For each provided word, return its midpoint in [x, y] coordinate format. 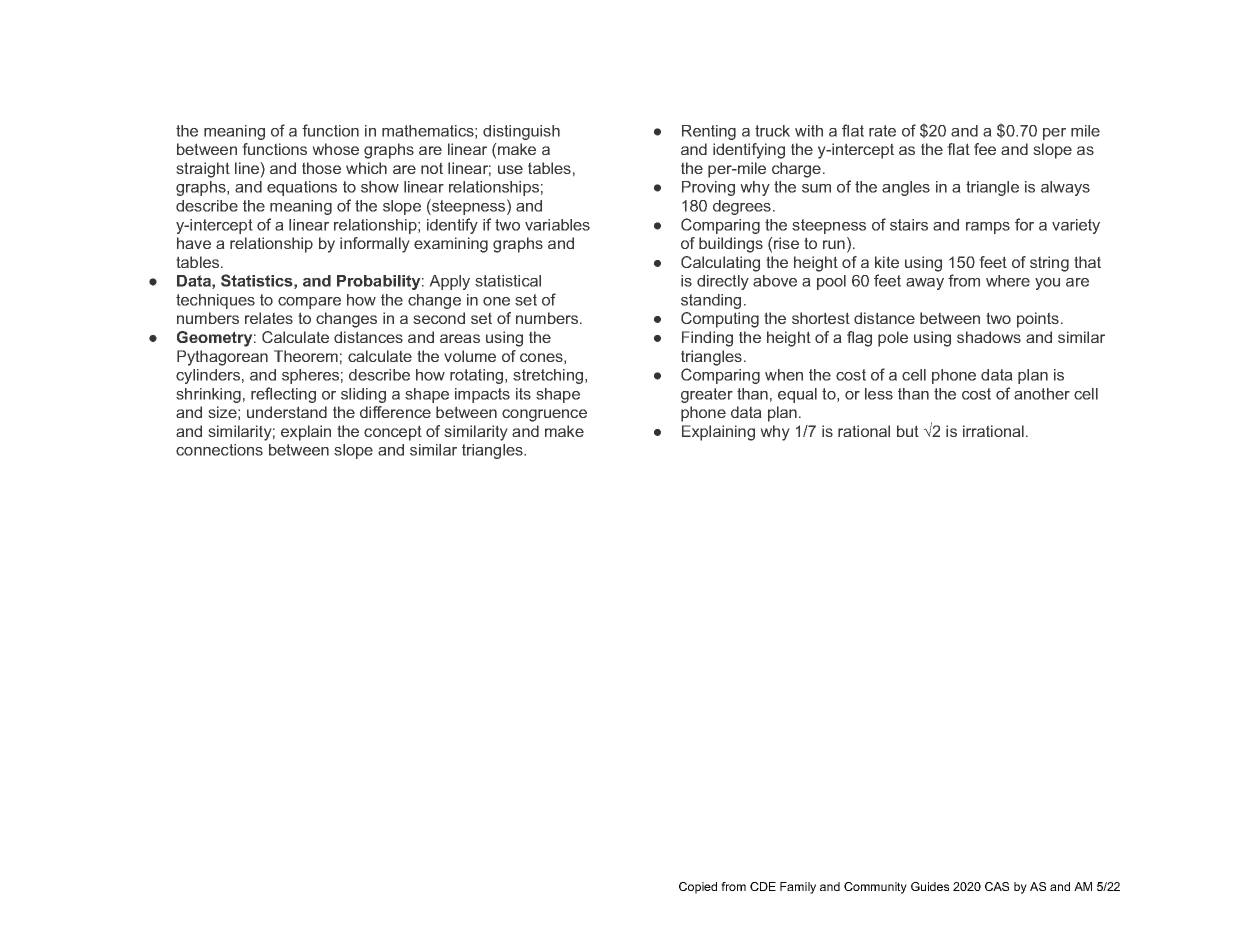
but [908, 431]
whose [335, 149]
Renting [709, 132]
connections [219, 450]
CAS [997, 886]
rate [882, 131]
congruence [544, 415]
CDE [763, 886]
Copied [698, 888]
